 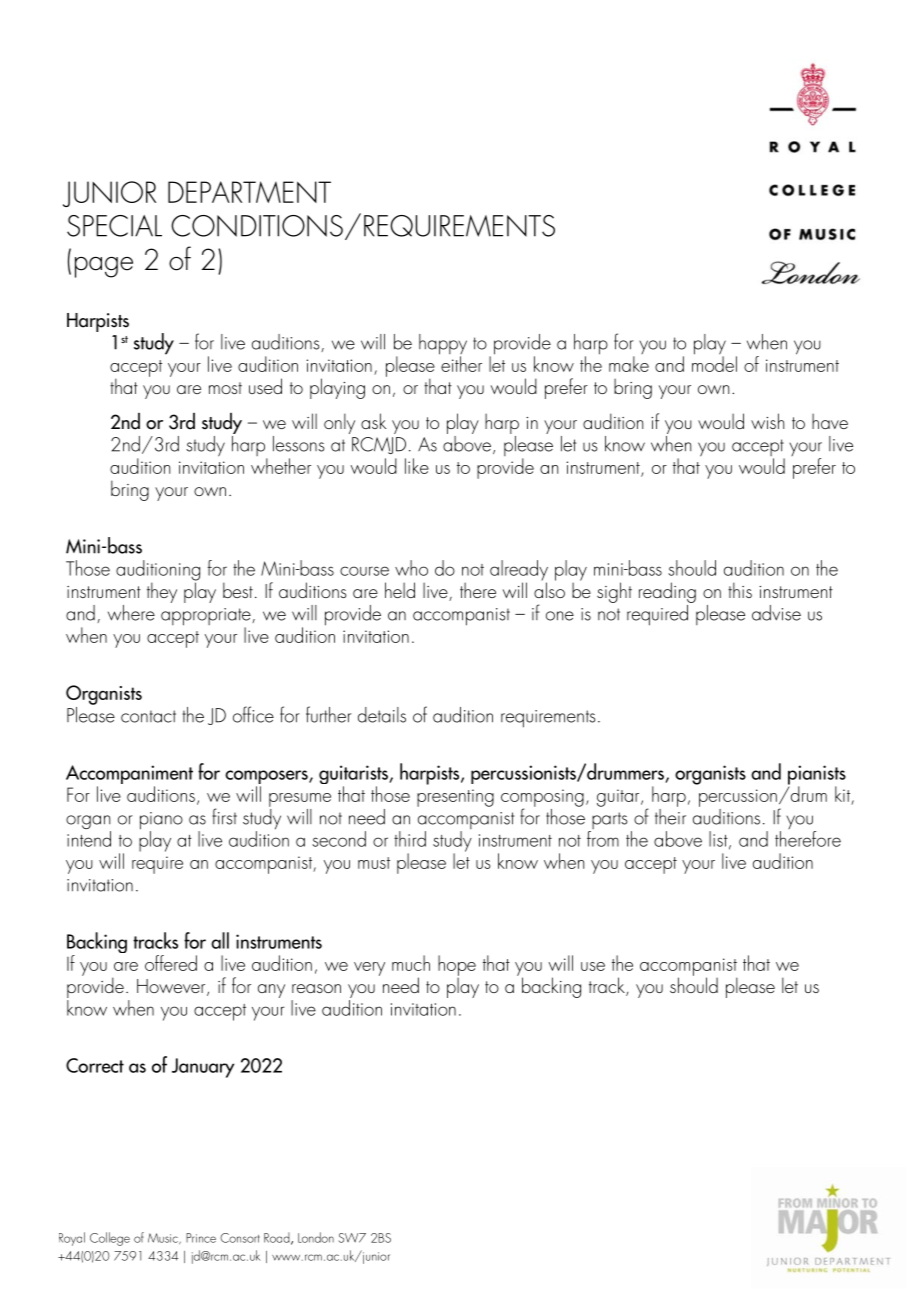 What do you see at coordinates (817, 776) in the image?
I see `pianists` at bounding box center [817, 776].
